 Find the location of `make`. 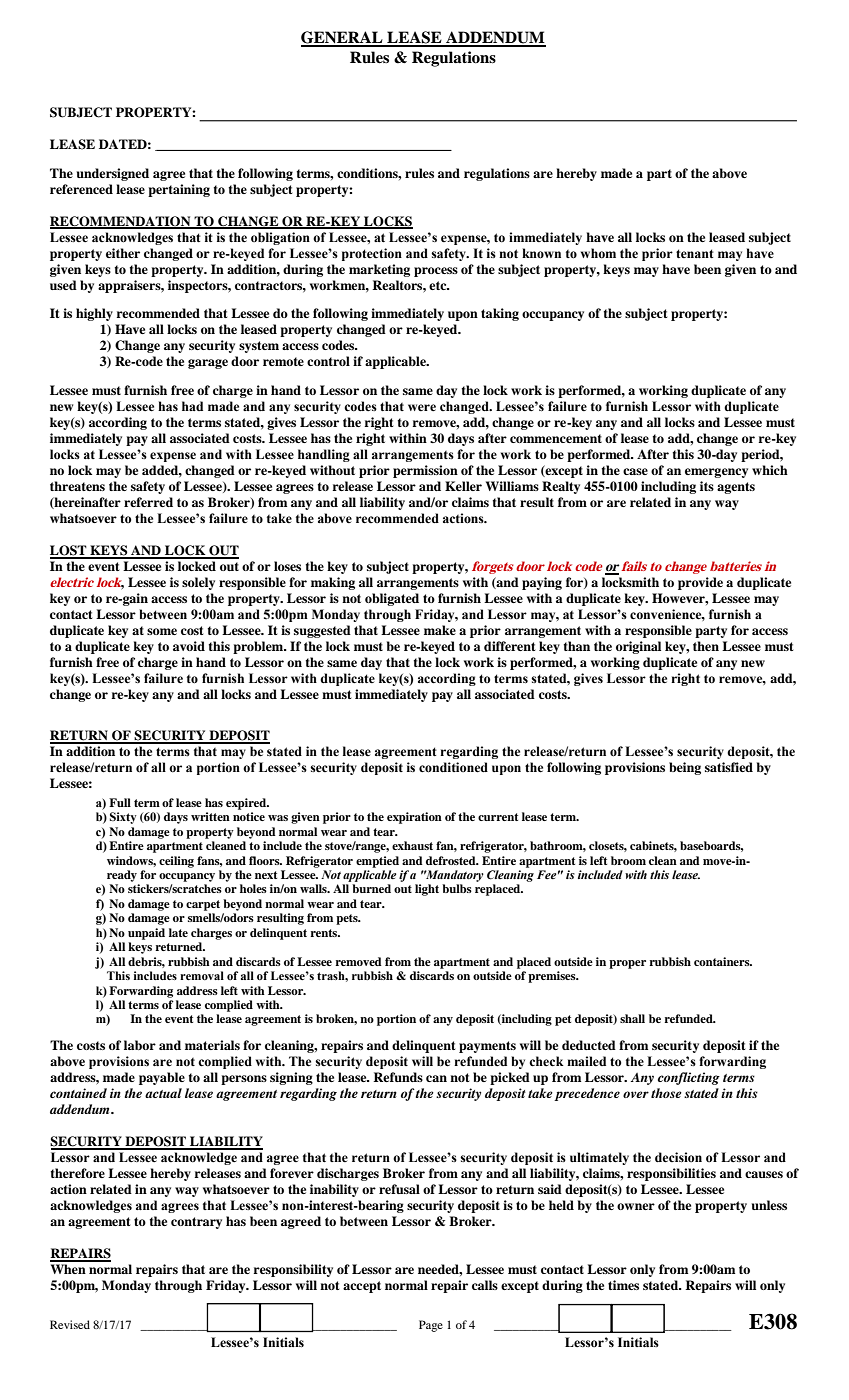

make is located at coordinates (440, 630).
